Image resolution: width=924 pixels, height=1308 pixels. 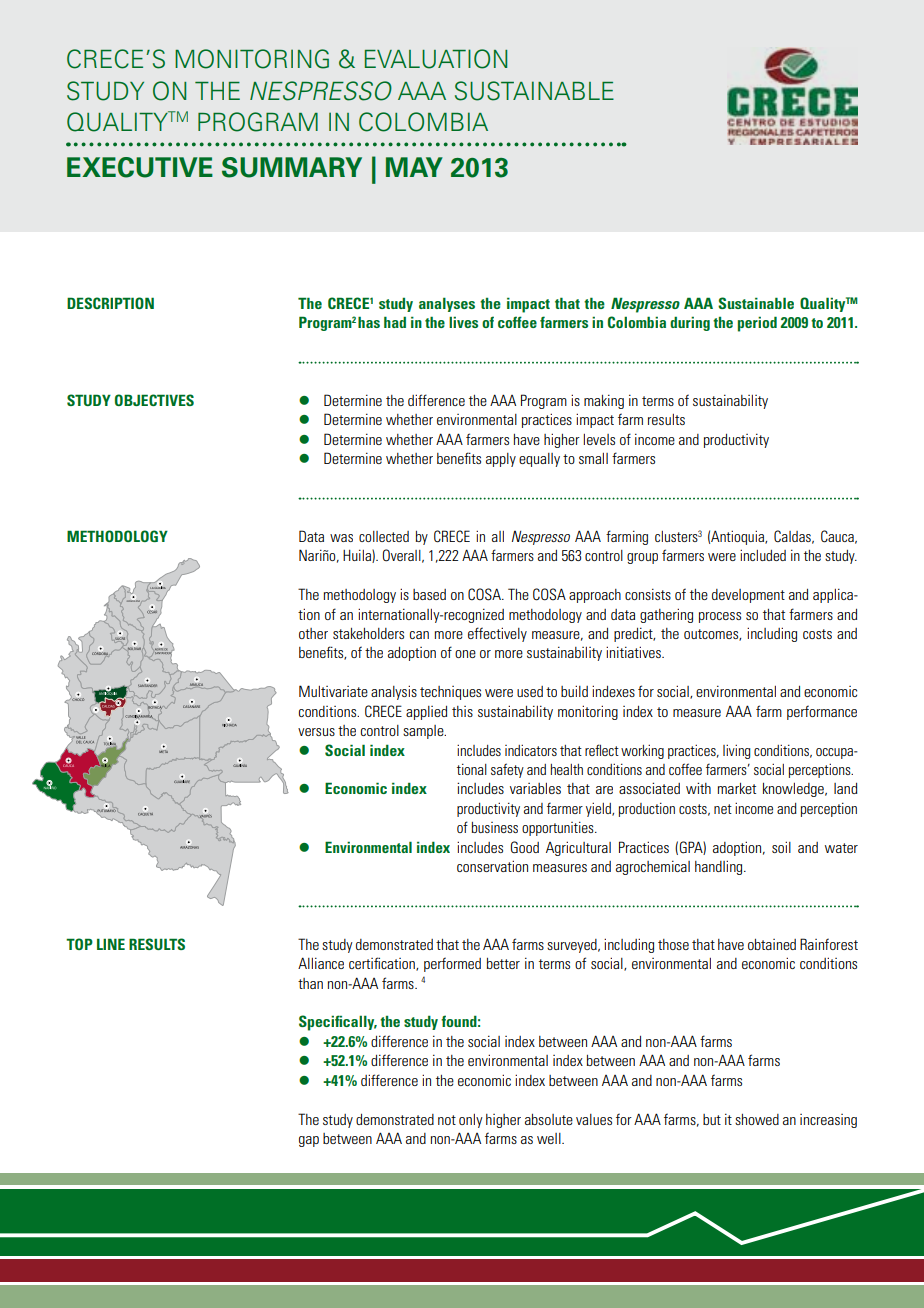 I want to click on net, so click(x=723, y=809).
